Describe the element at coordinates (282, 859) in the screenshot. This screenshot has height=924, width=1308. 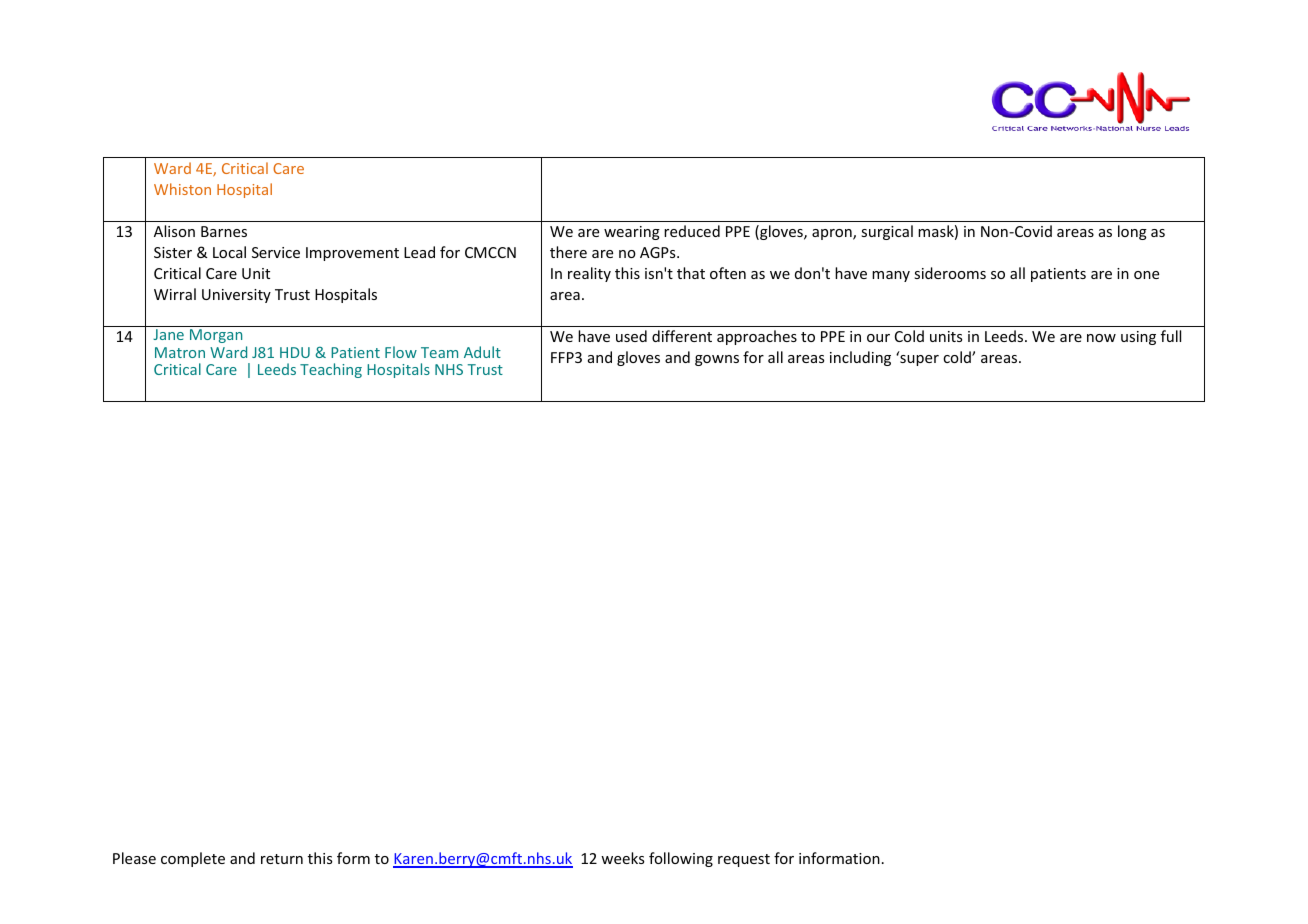
I see `return` at that location.
